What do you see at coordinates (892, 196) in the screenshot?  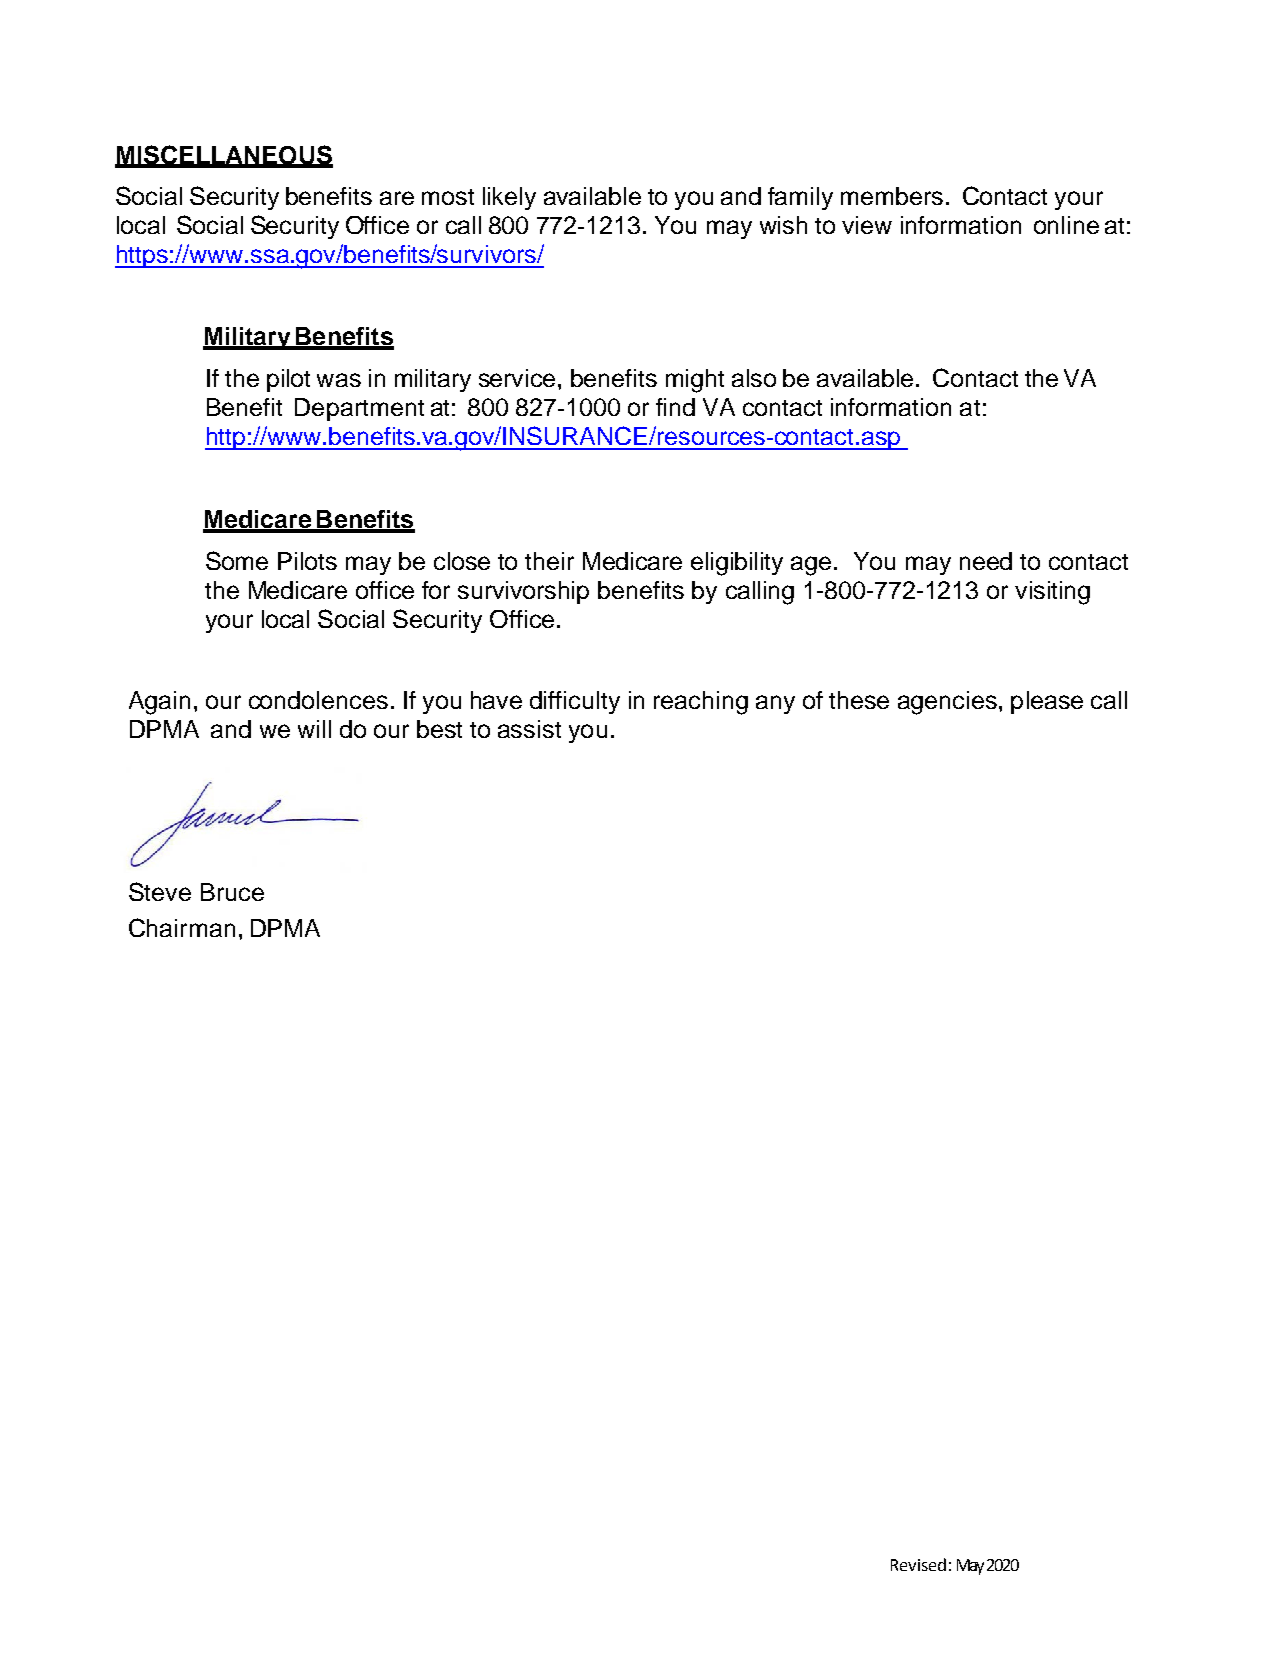 I see `members` at bounding box center [892, 196].
